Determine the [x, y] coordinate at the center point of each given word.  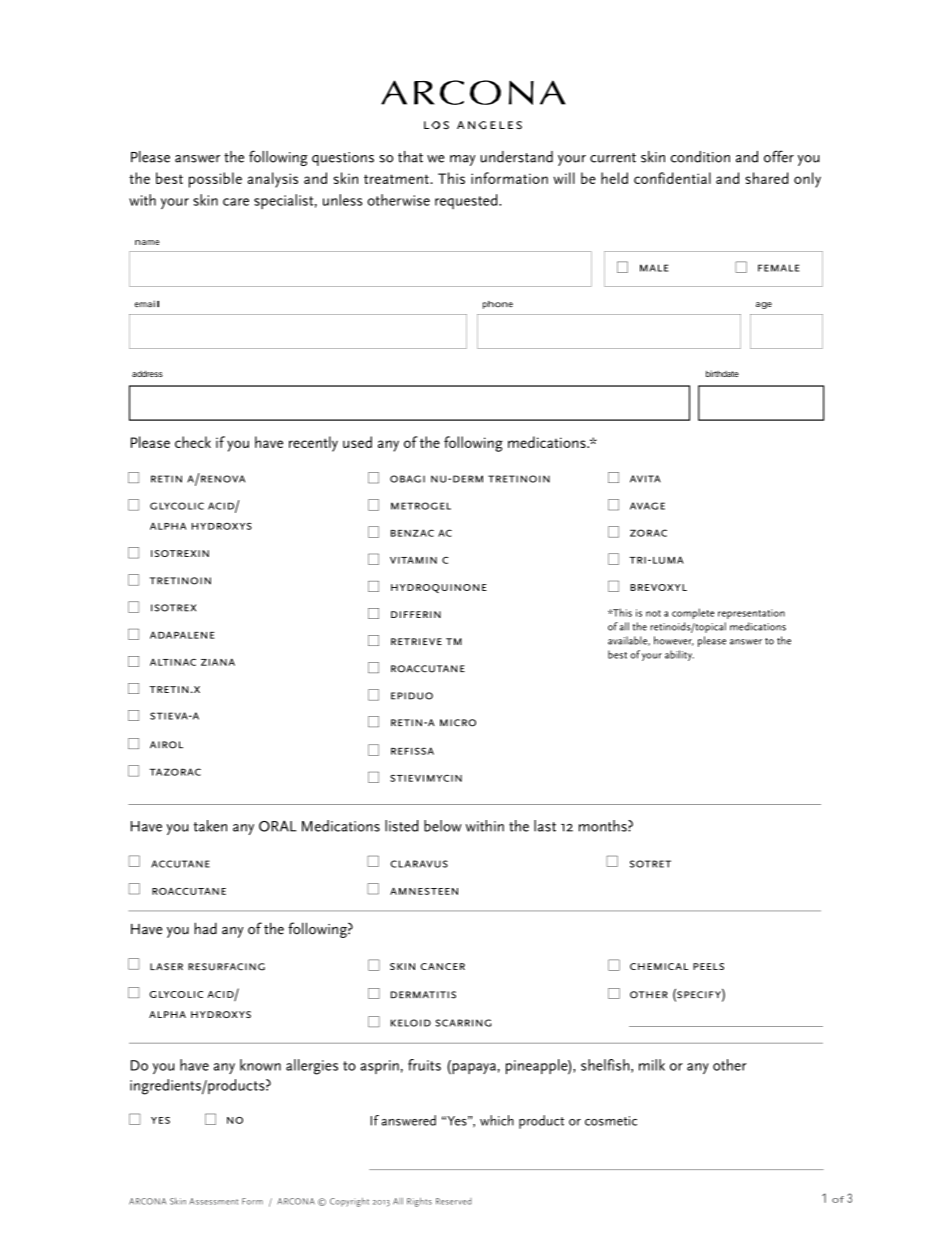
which [497, 1120]
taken [210, 826]
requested [467, 201]
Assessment [213, 1201]
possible [215, 180]
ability [679, 655]
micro [458, 723]
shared [766, 178]
